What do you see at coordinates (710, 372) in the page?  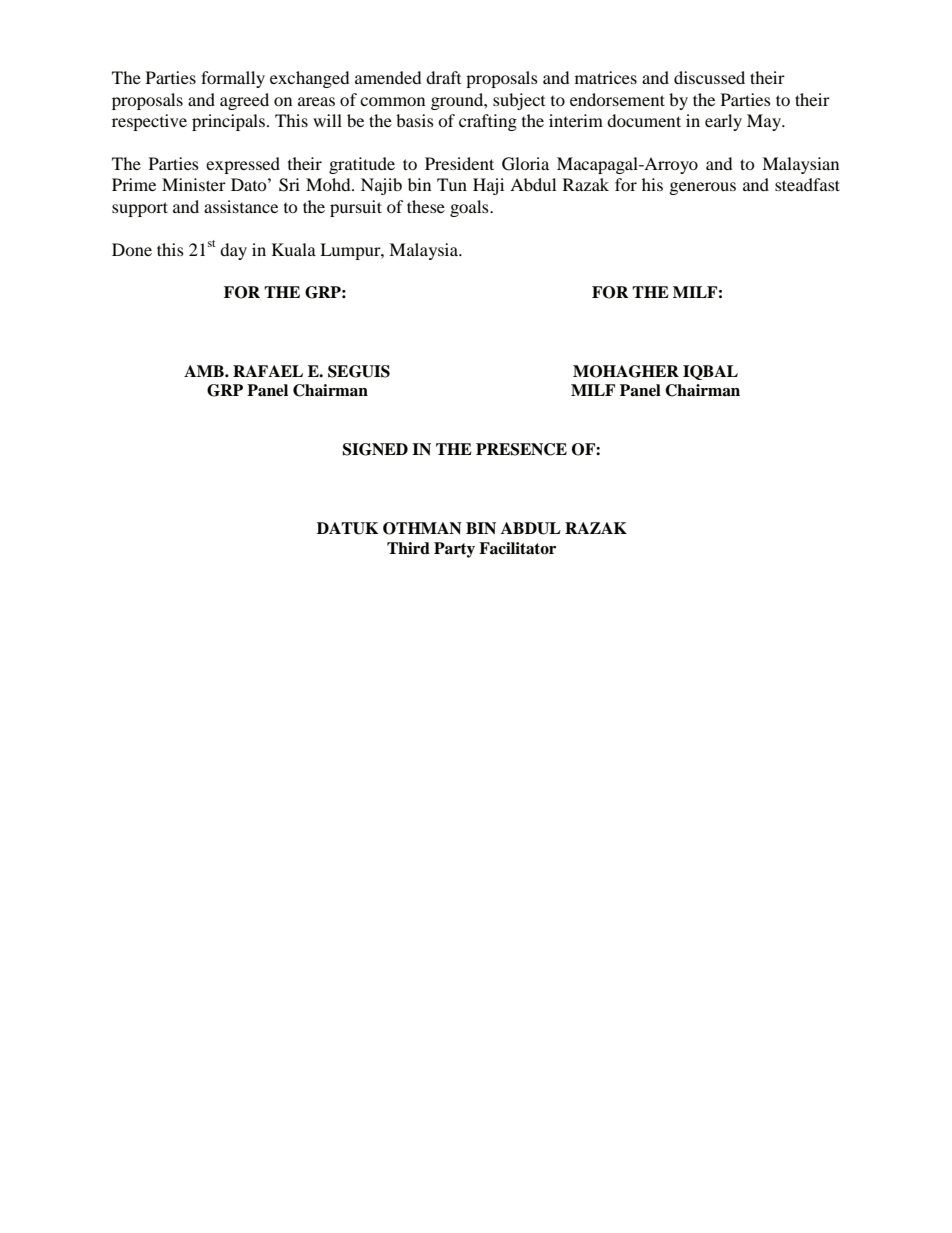 I see `IQBAL` at bounding box center [710, 372].
